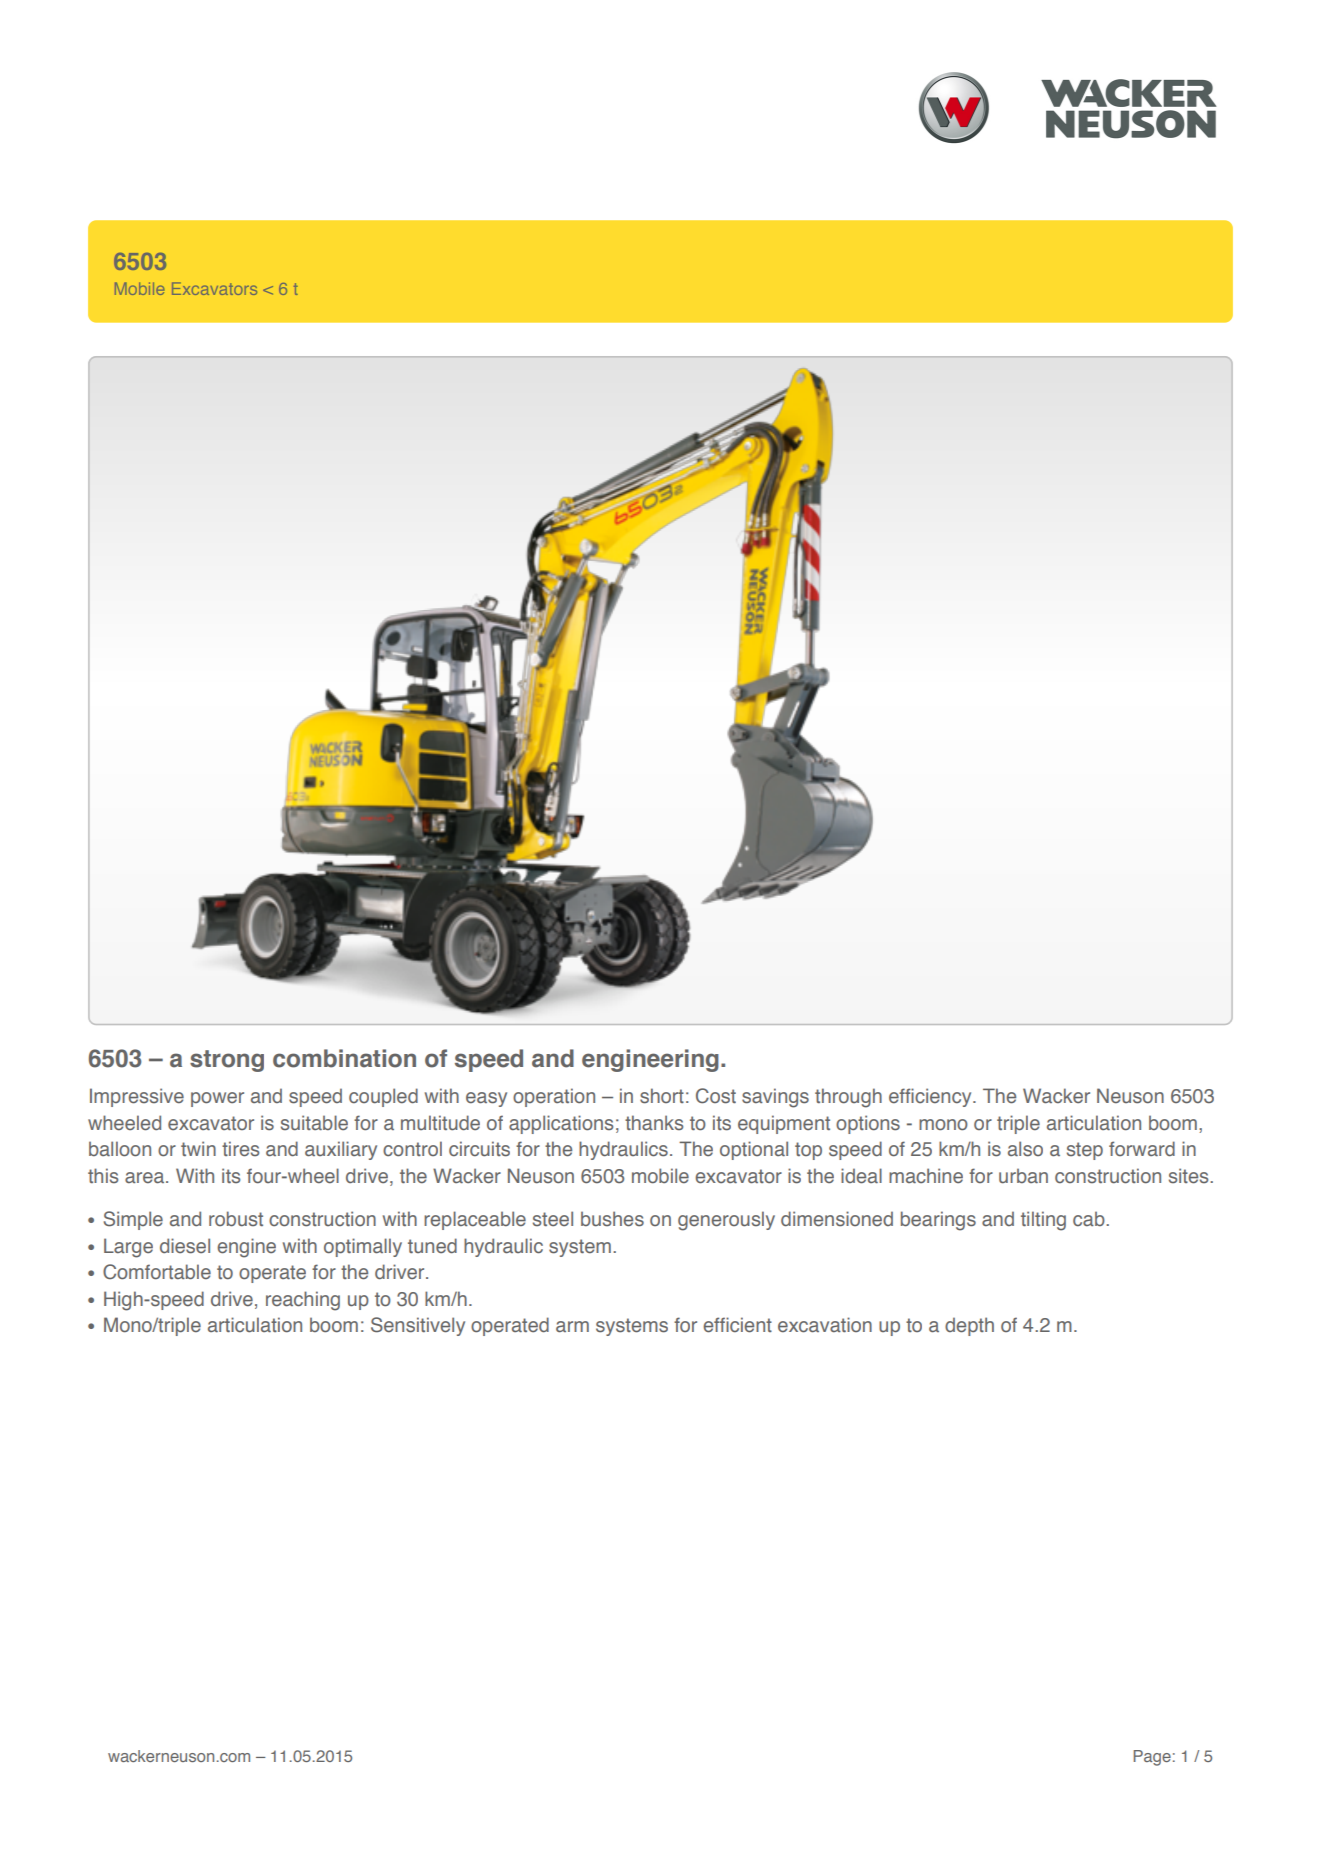  What do you see at coordinates (572, 1327) in the image?
I see `arm` at bounding box center [572, 1327].
